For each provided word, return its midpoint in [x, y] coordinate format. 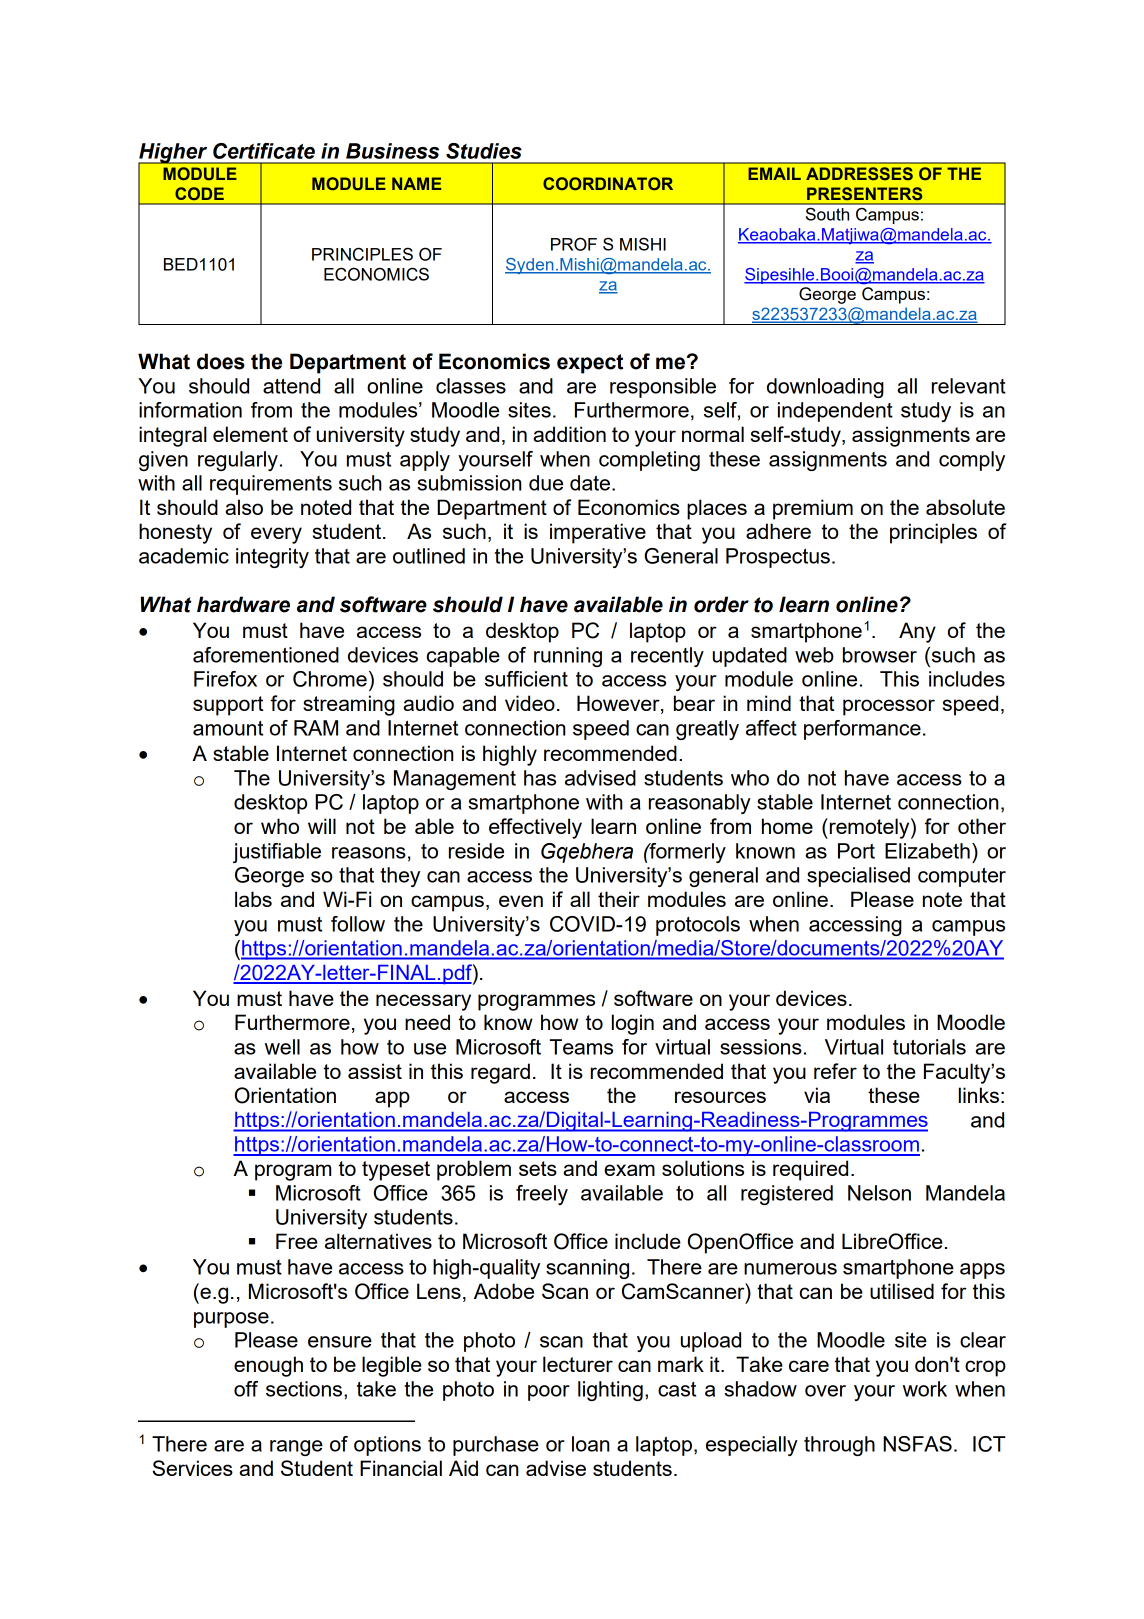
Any [917, 632]
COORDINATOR [608, 183]
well [282, 1047]
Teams [581, 1047]
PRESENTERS [864, 193]
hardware [243, 604]
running [568, 657]
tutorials [929, 1047]
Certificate [264, 151]
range [296, 1448]
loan [590, 1444]
